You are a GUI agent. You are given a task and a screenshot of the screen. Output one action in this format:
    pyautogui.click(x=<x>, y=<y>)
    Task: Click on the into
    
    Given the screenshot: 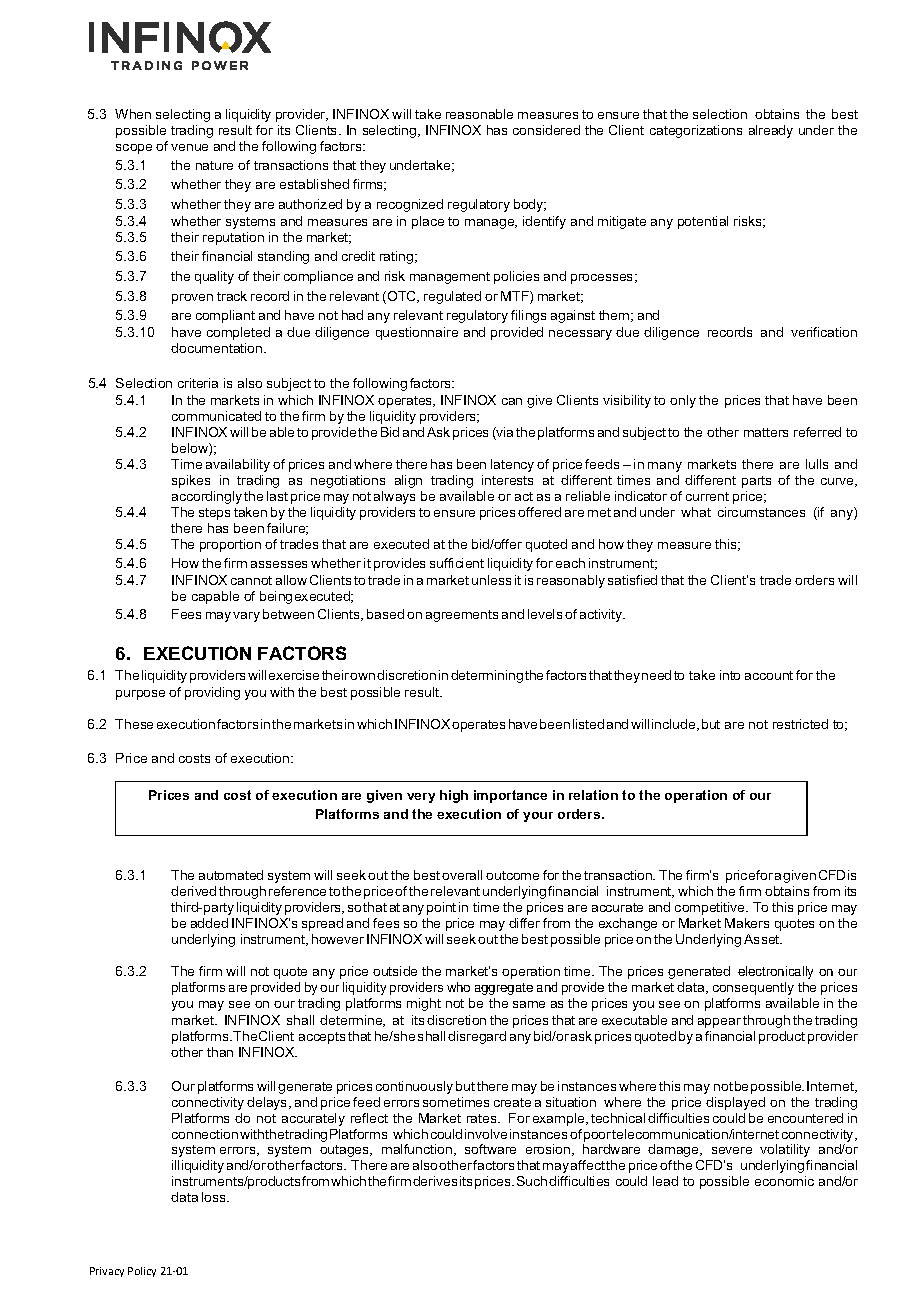 What is the action you would take?
    pyautogui.click(x=730, y=675)
